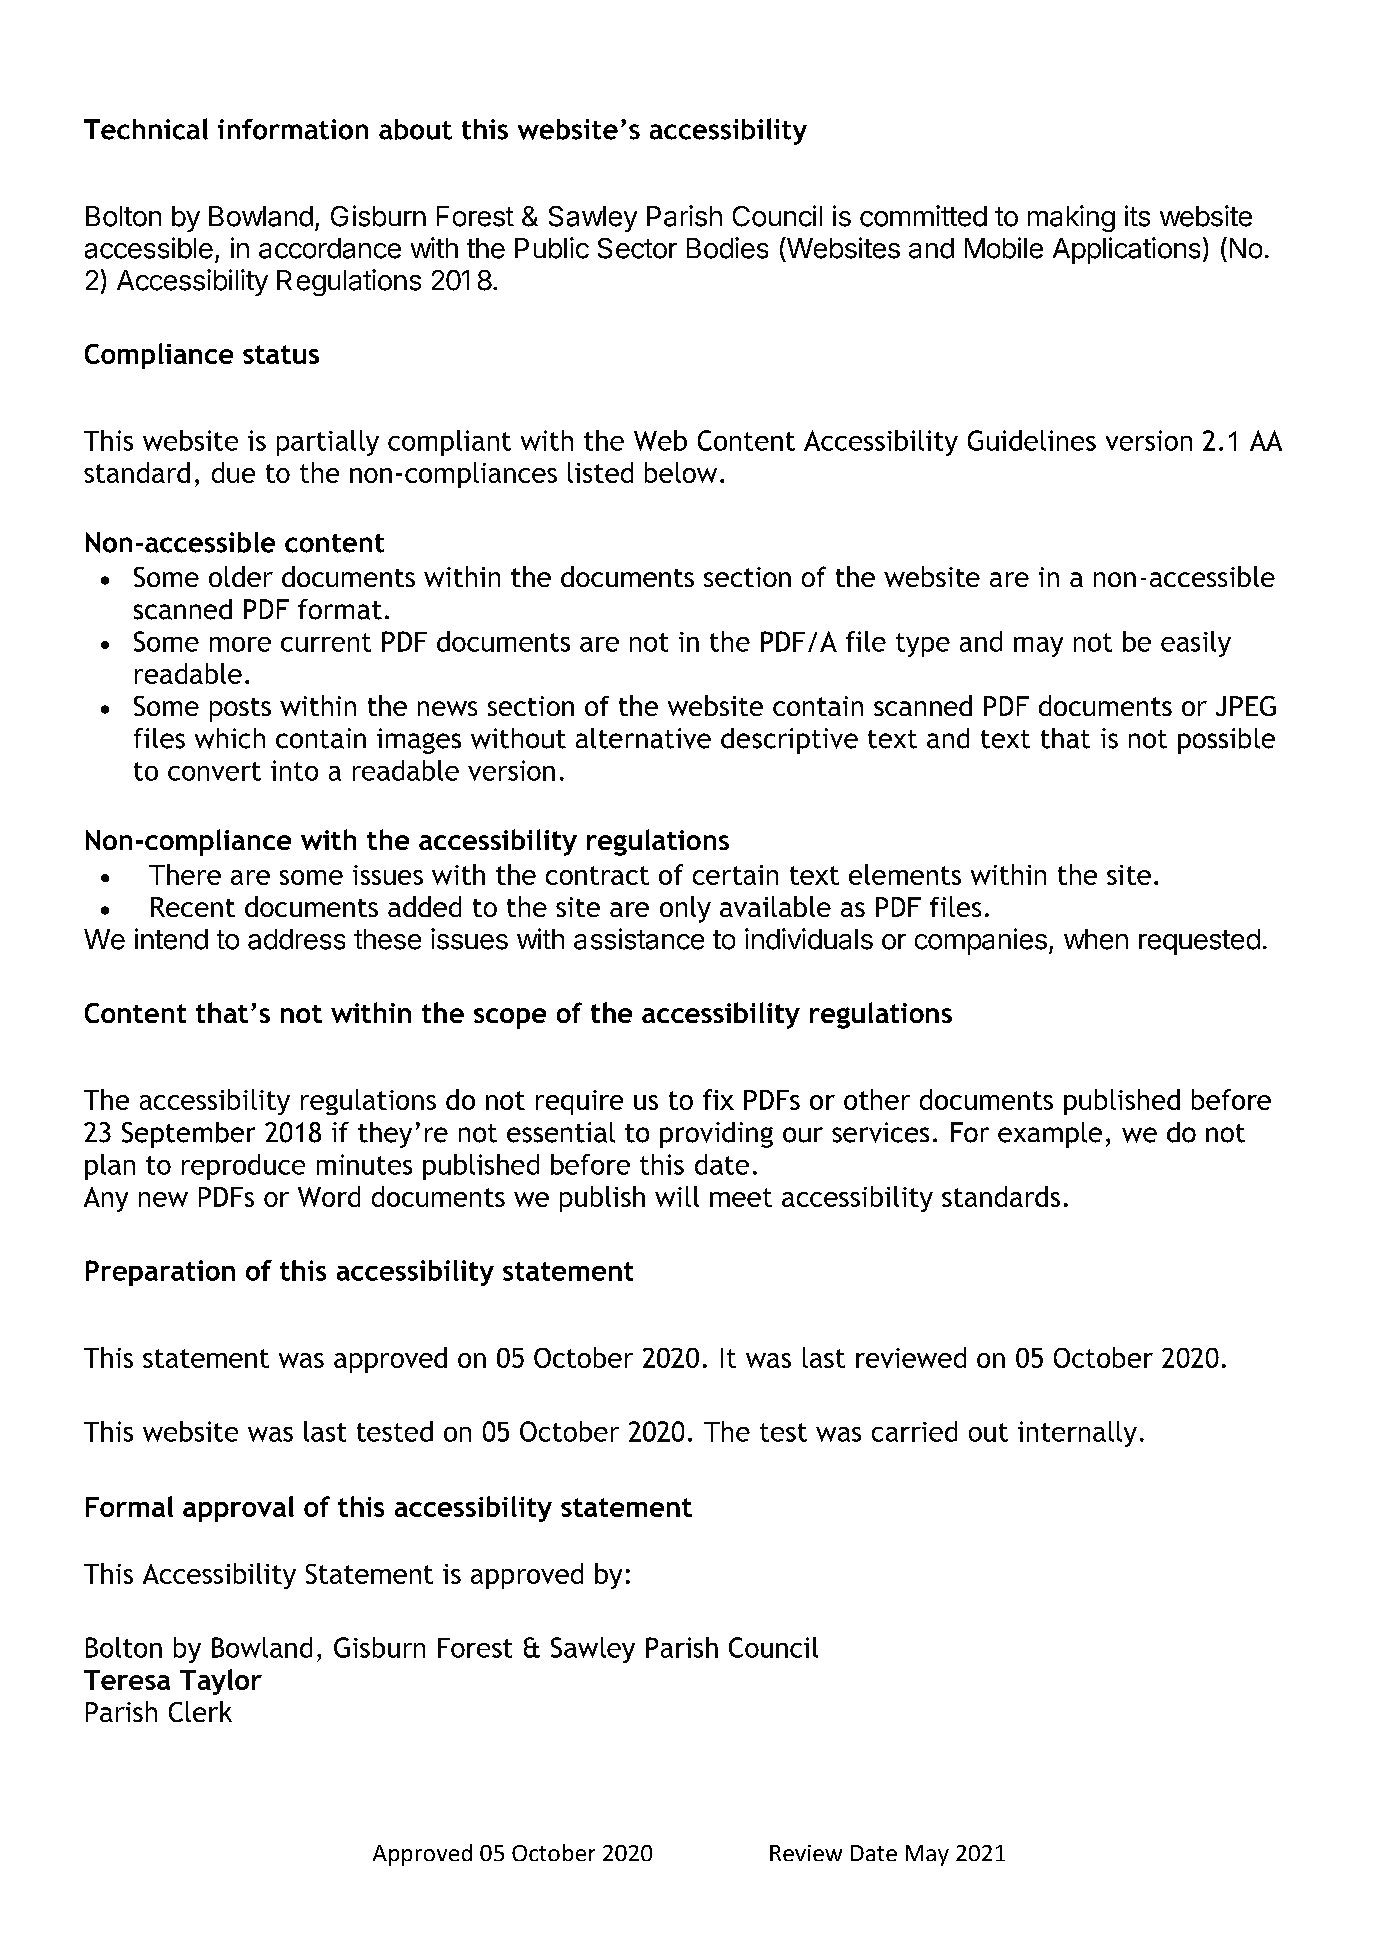  I want to click on carried, so click(914, 1431).
